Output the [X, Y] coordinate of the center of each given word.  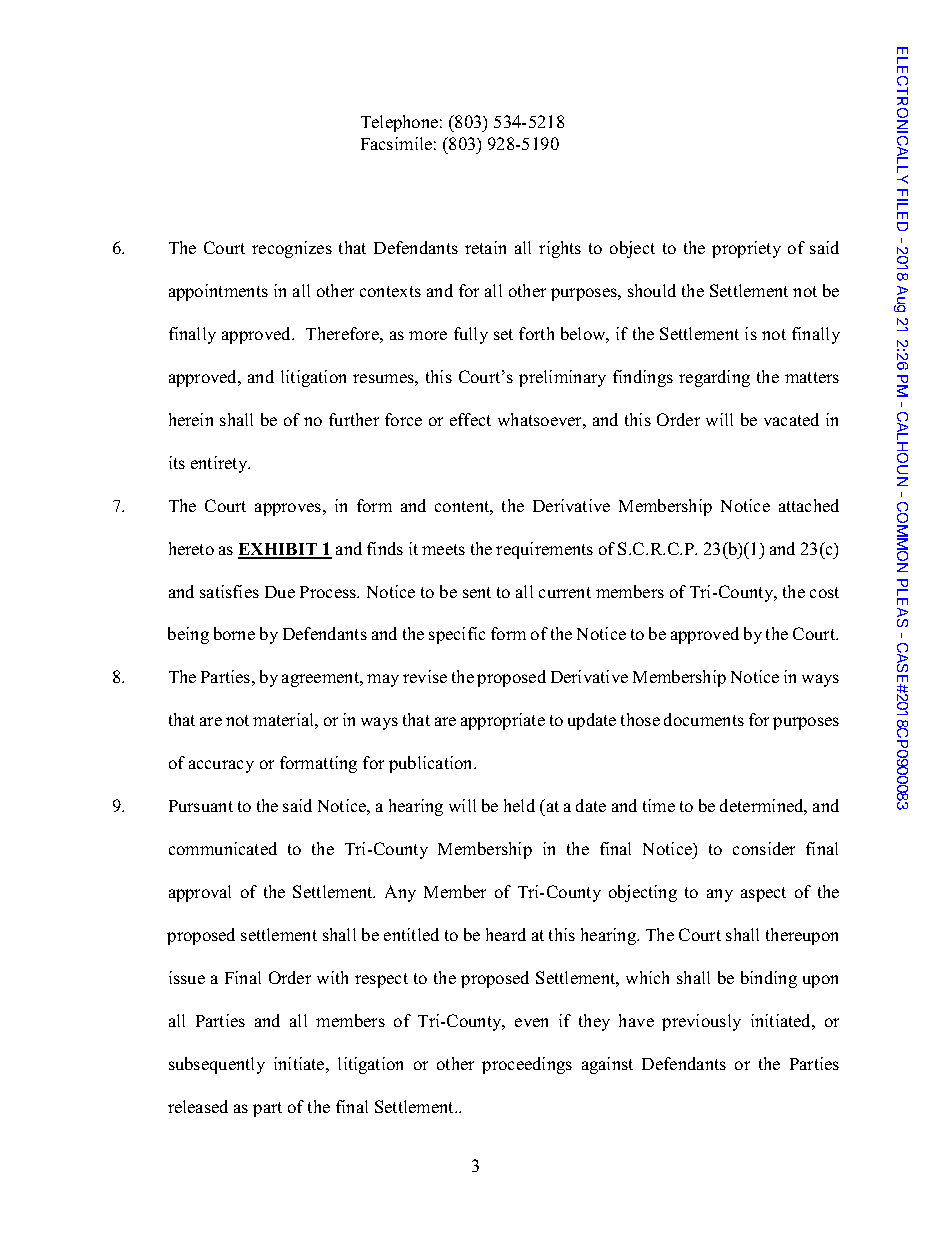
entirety [220, 464]
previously [701, 1022]
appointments [218, 292]
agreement [322, 679]
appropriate [503, 721]
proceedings [527, 1065]
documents [704, 719]
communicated [223, 848]
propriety [746, 249]
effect [470, 419]
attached [809, 505]
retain [485, 247]
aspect [763, 894]
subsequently [217, 1065]
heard [506, 934]
